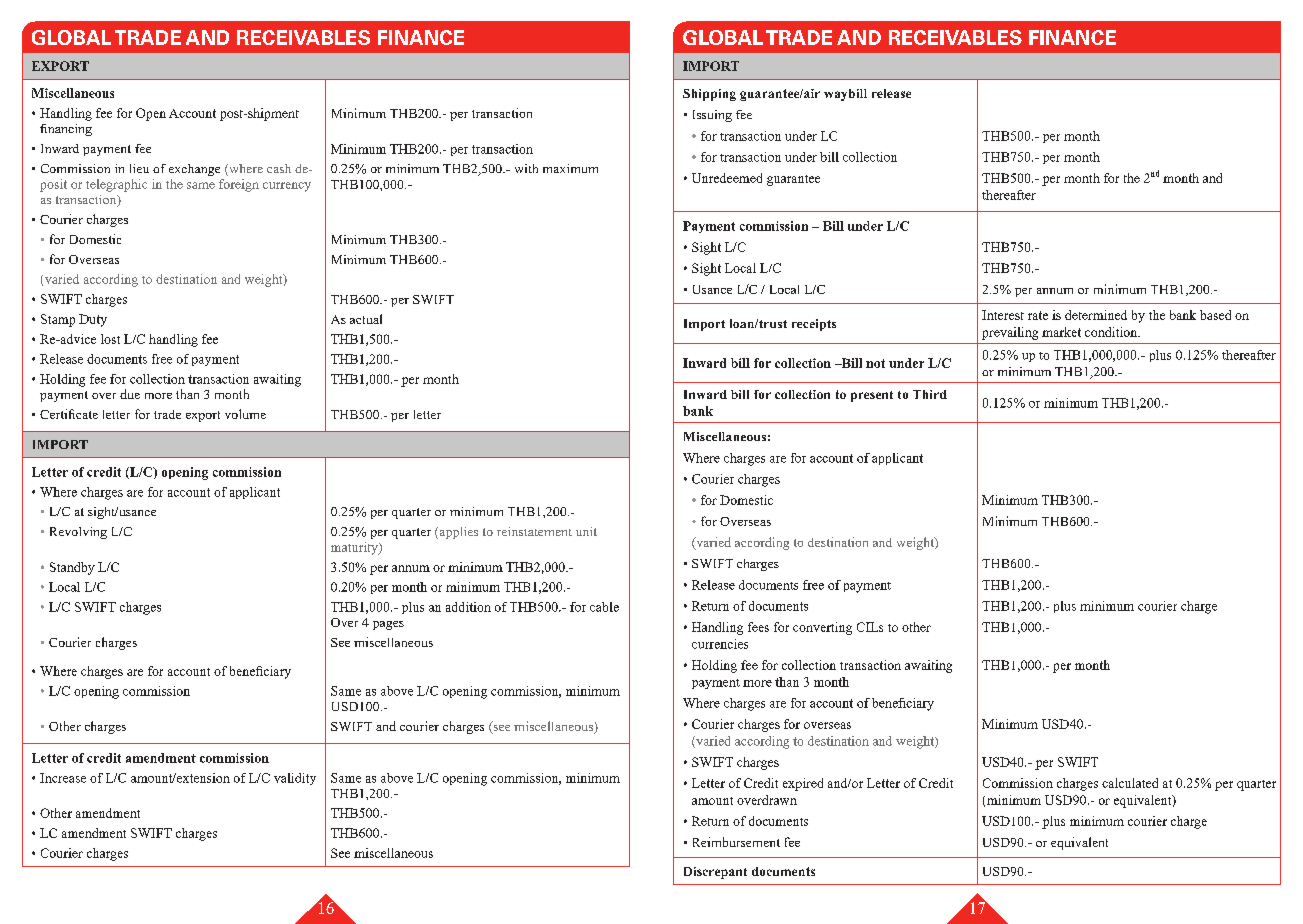 The width and height of the page is (1303, 924). What do you see at coordinates (110, 339) in the page?
I see `lost` at bounding box center [110, 339].
